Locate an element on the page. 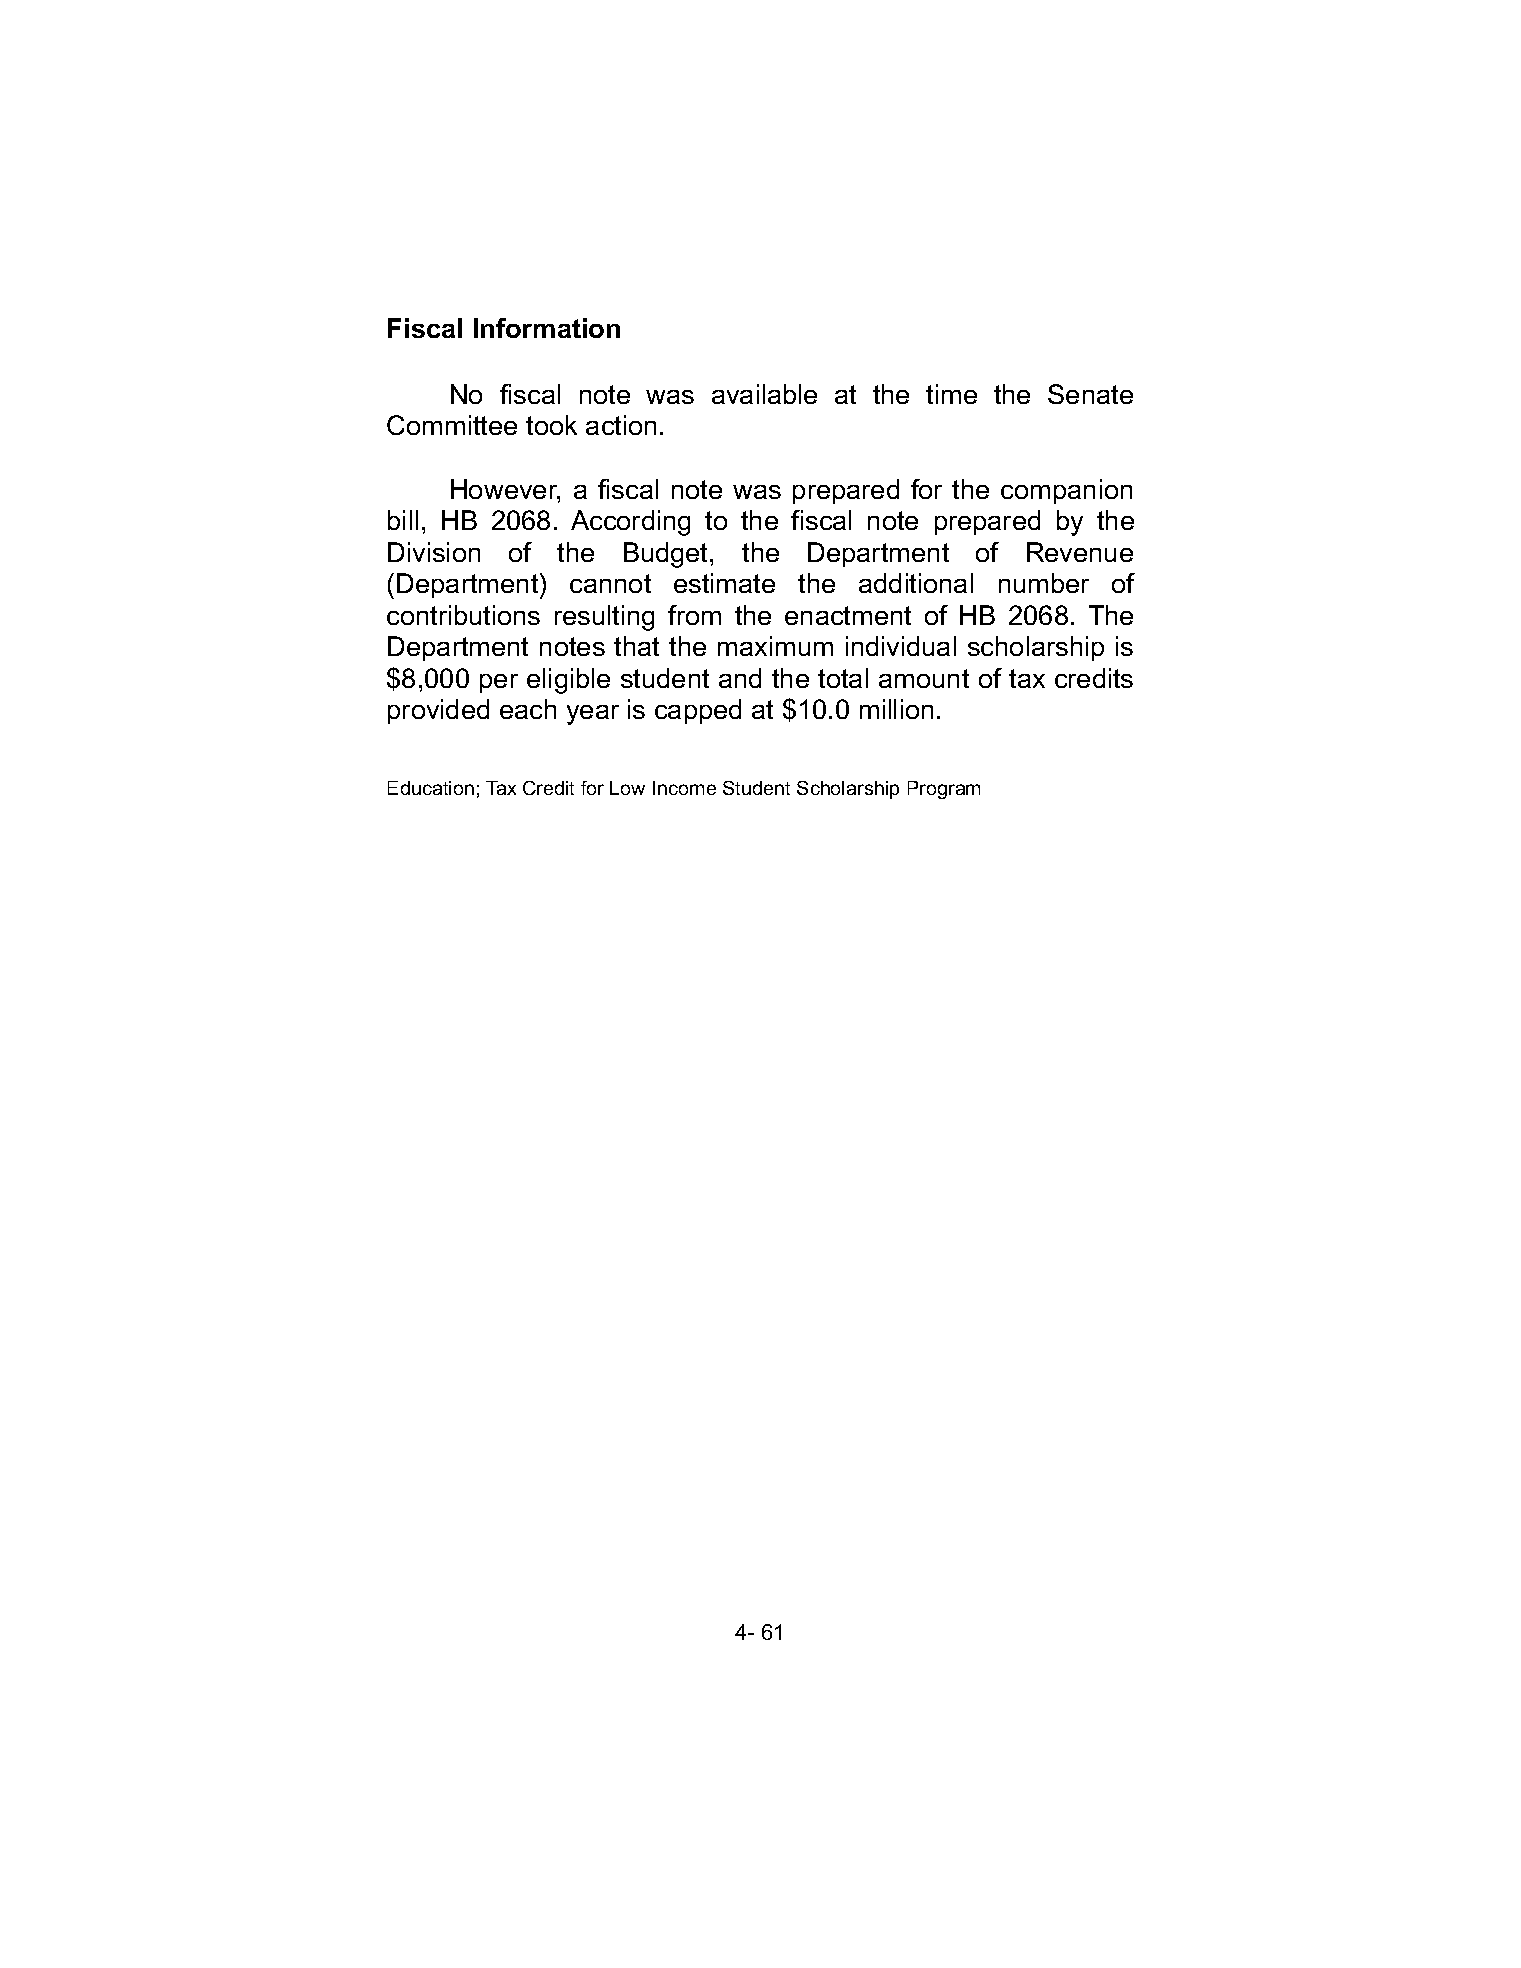 Image resolution: width=1521 pixels, height=1968 pixels. Information is located at coordinates (547, 328).
